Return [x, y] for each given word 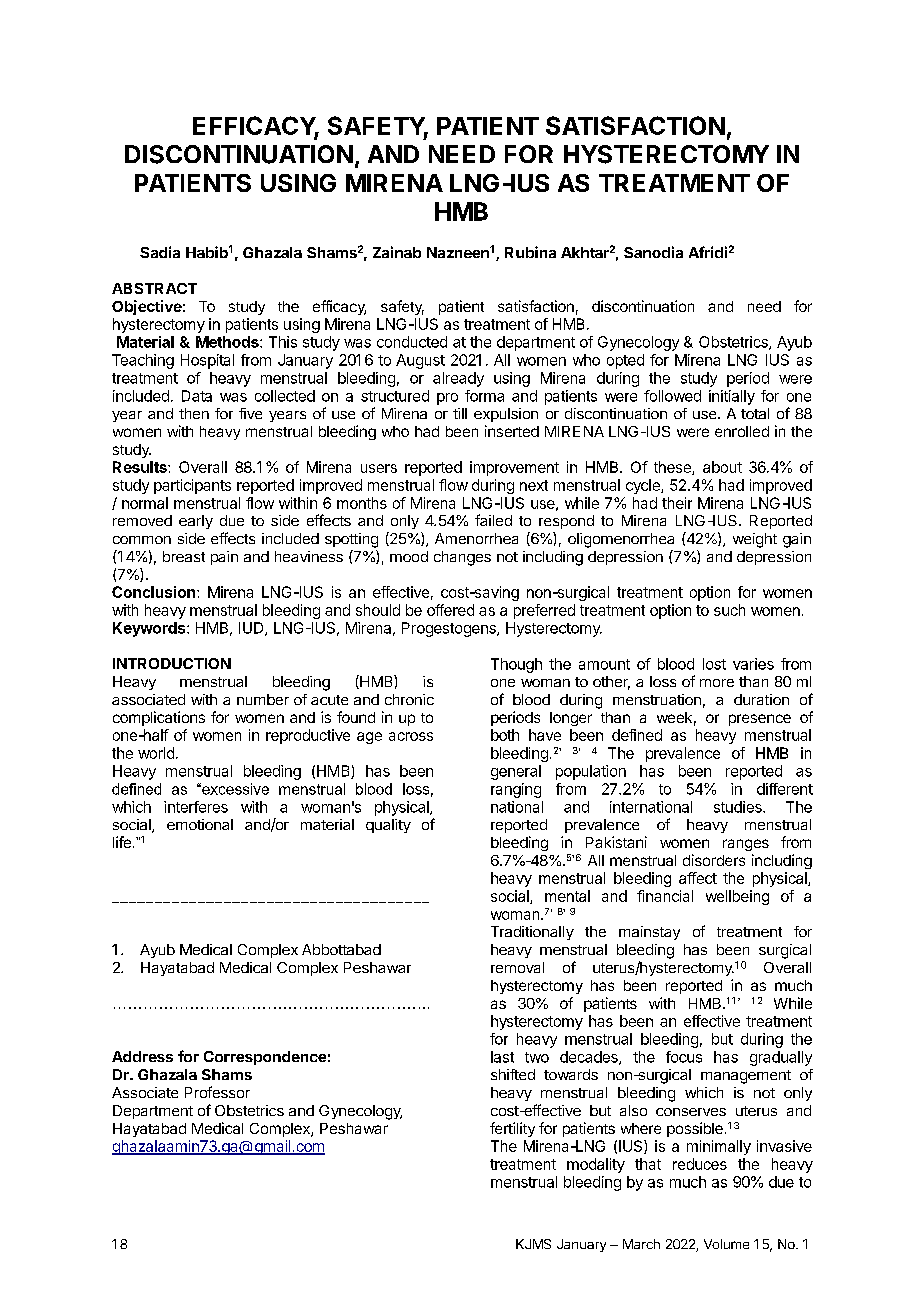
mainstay [649, 933]
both [505, 735]
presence [760, 720]
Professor [217, 1092]
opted [625, 361]
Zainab [397, 252]
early [196, 522]
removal [517, 967]
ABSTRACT [154, 288]
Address [142, 1056]
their [677, 503]
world [156, 753]
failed [493, 520]
